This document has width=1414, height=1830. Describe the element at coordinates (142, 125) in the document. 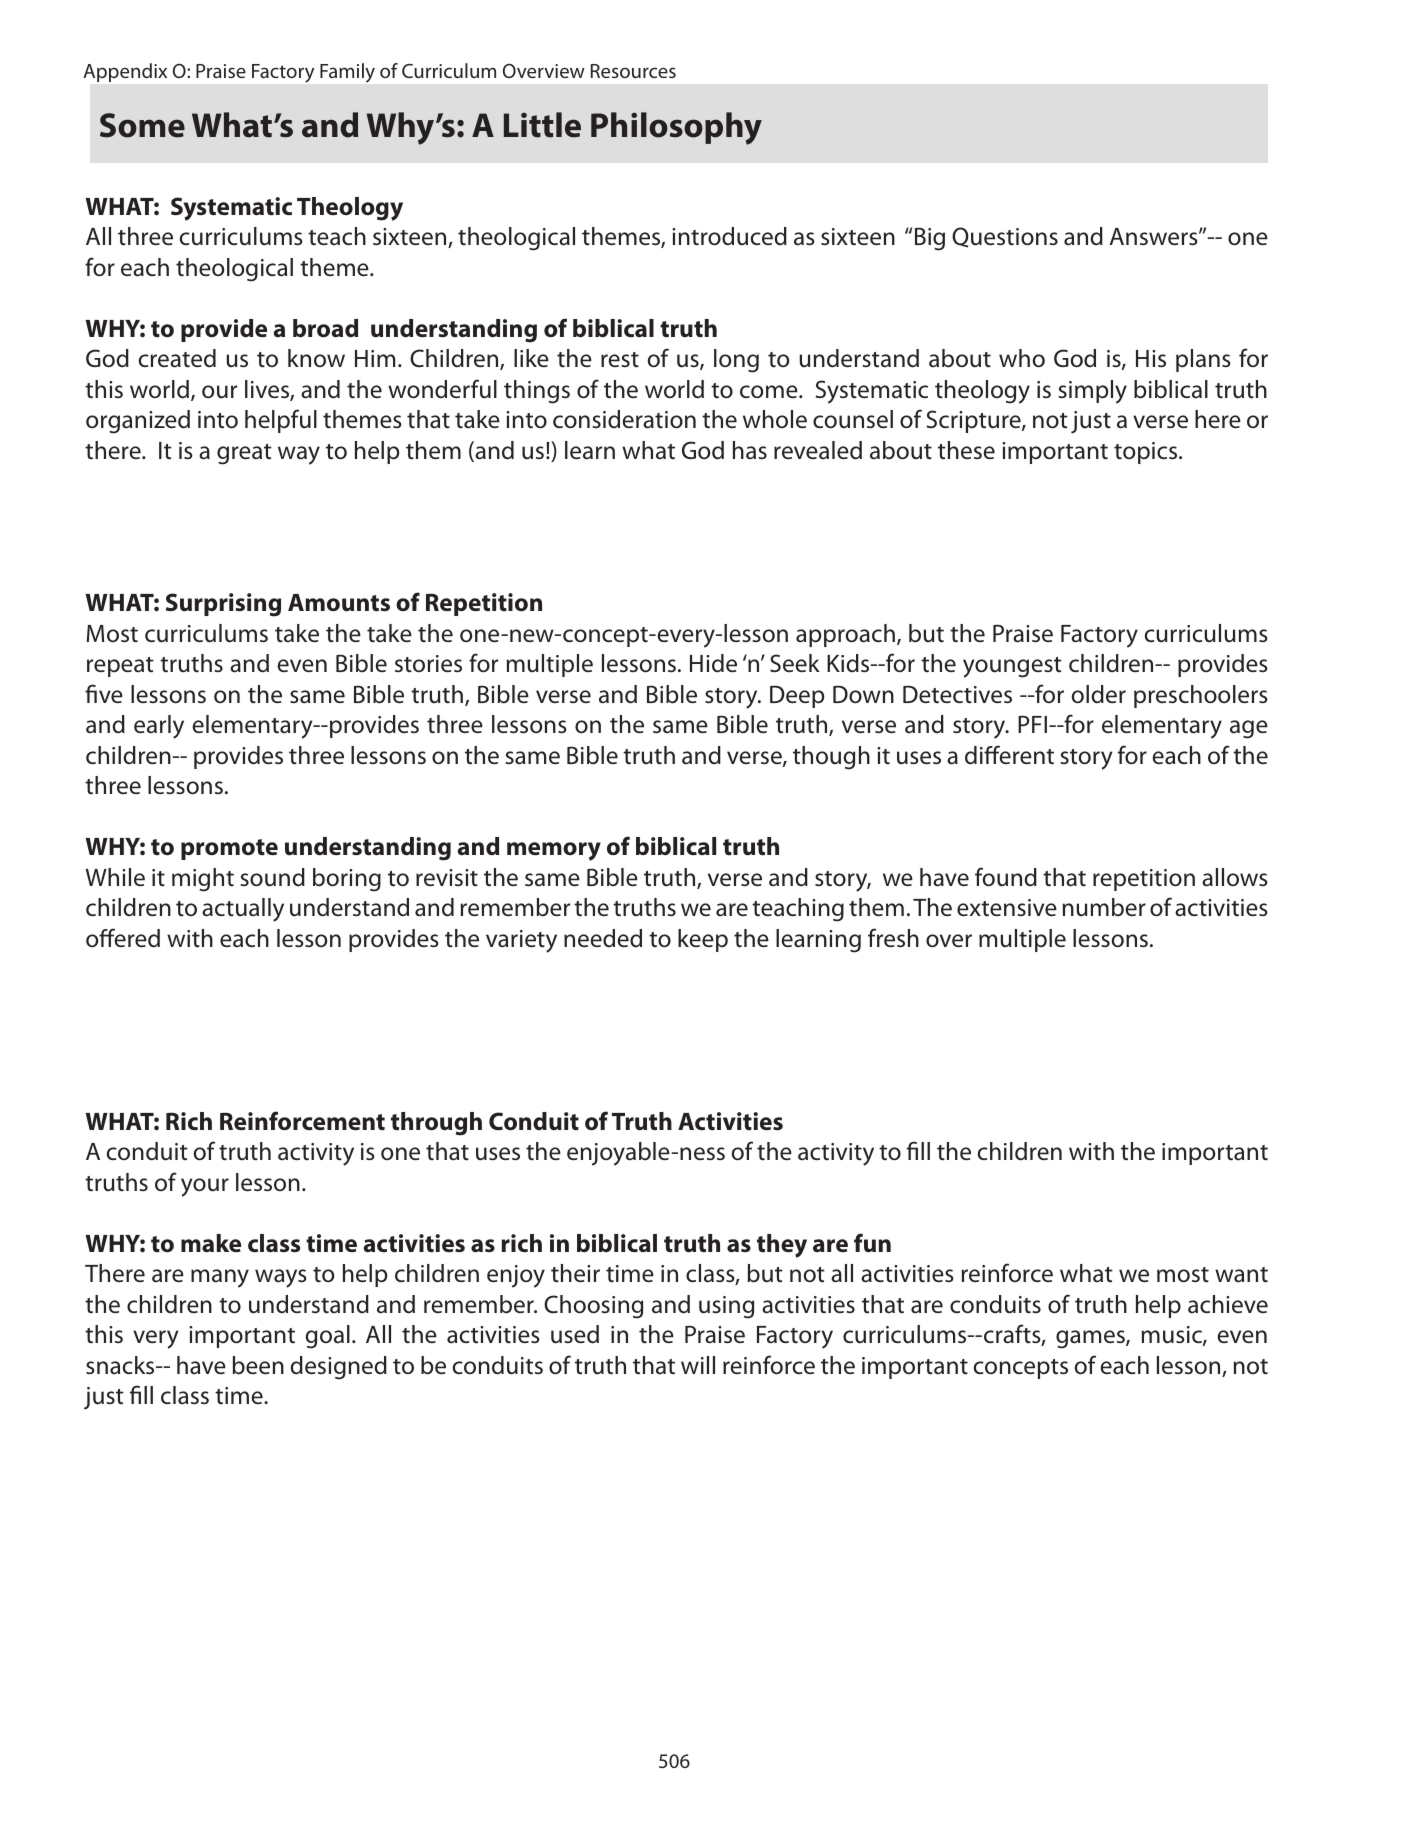

I see `Some` at that location.
